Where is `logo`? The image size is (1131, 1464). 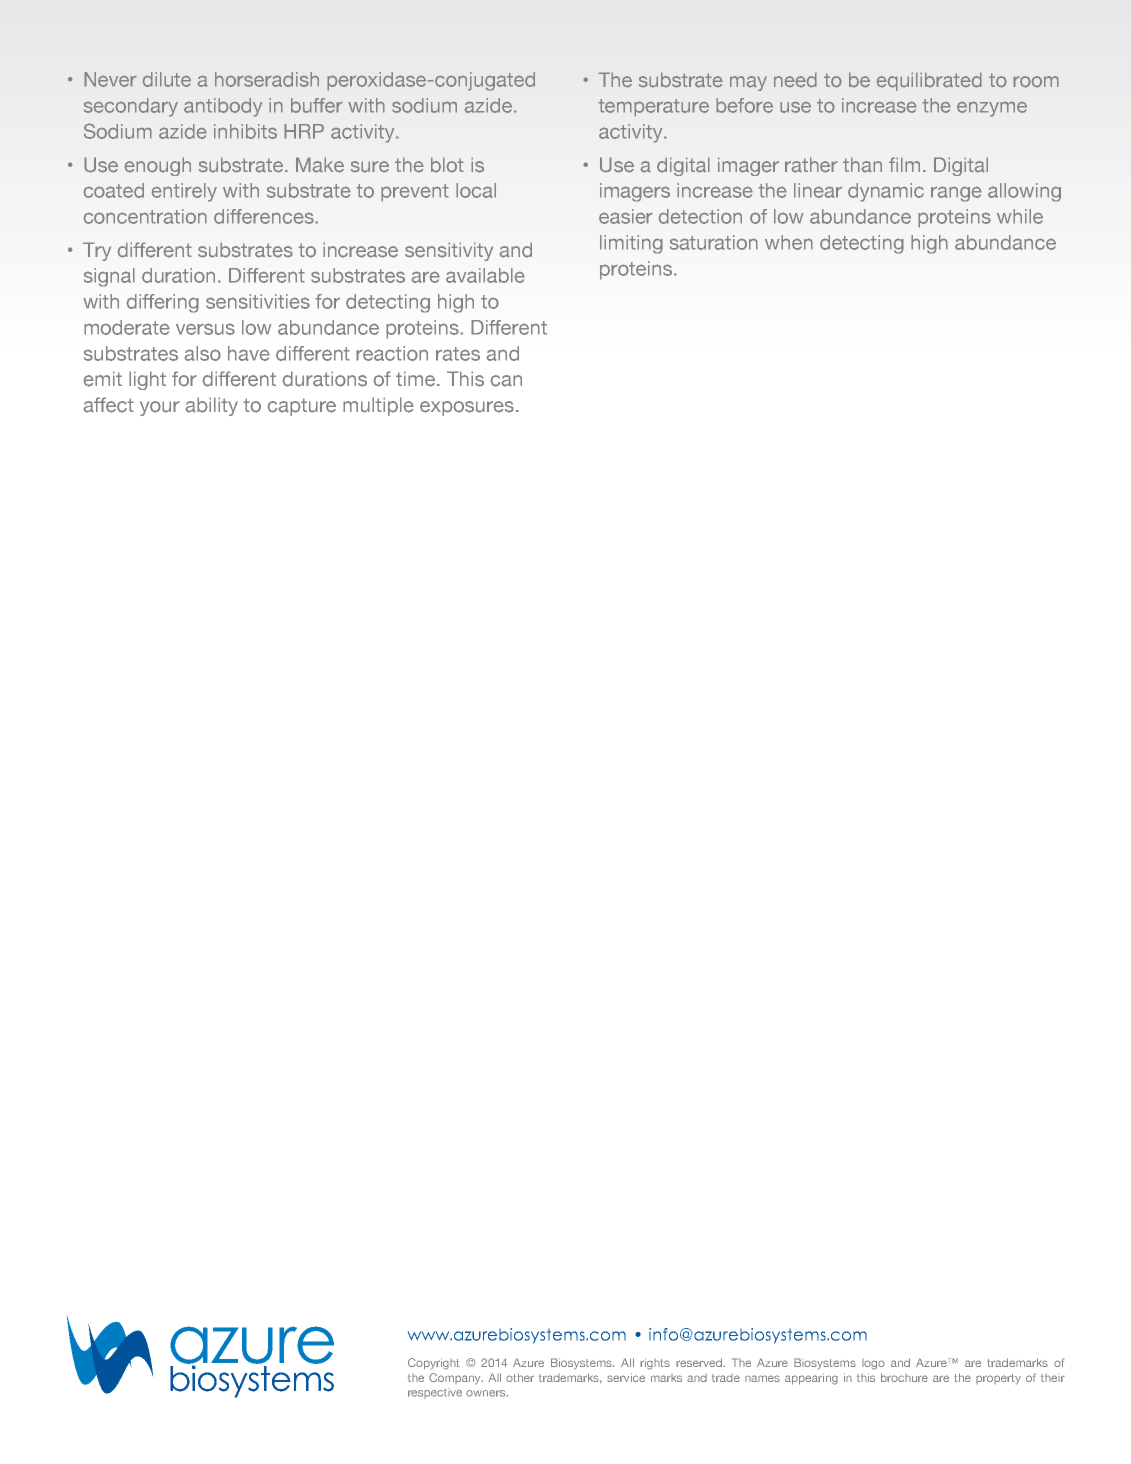 logo is located at coordinates (873, 1364).
